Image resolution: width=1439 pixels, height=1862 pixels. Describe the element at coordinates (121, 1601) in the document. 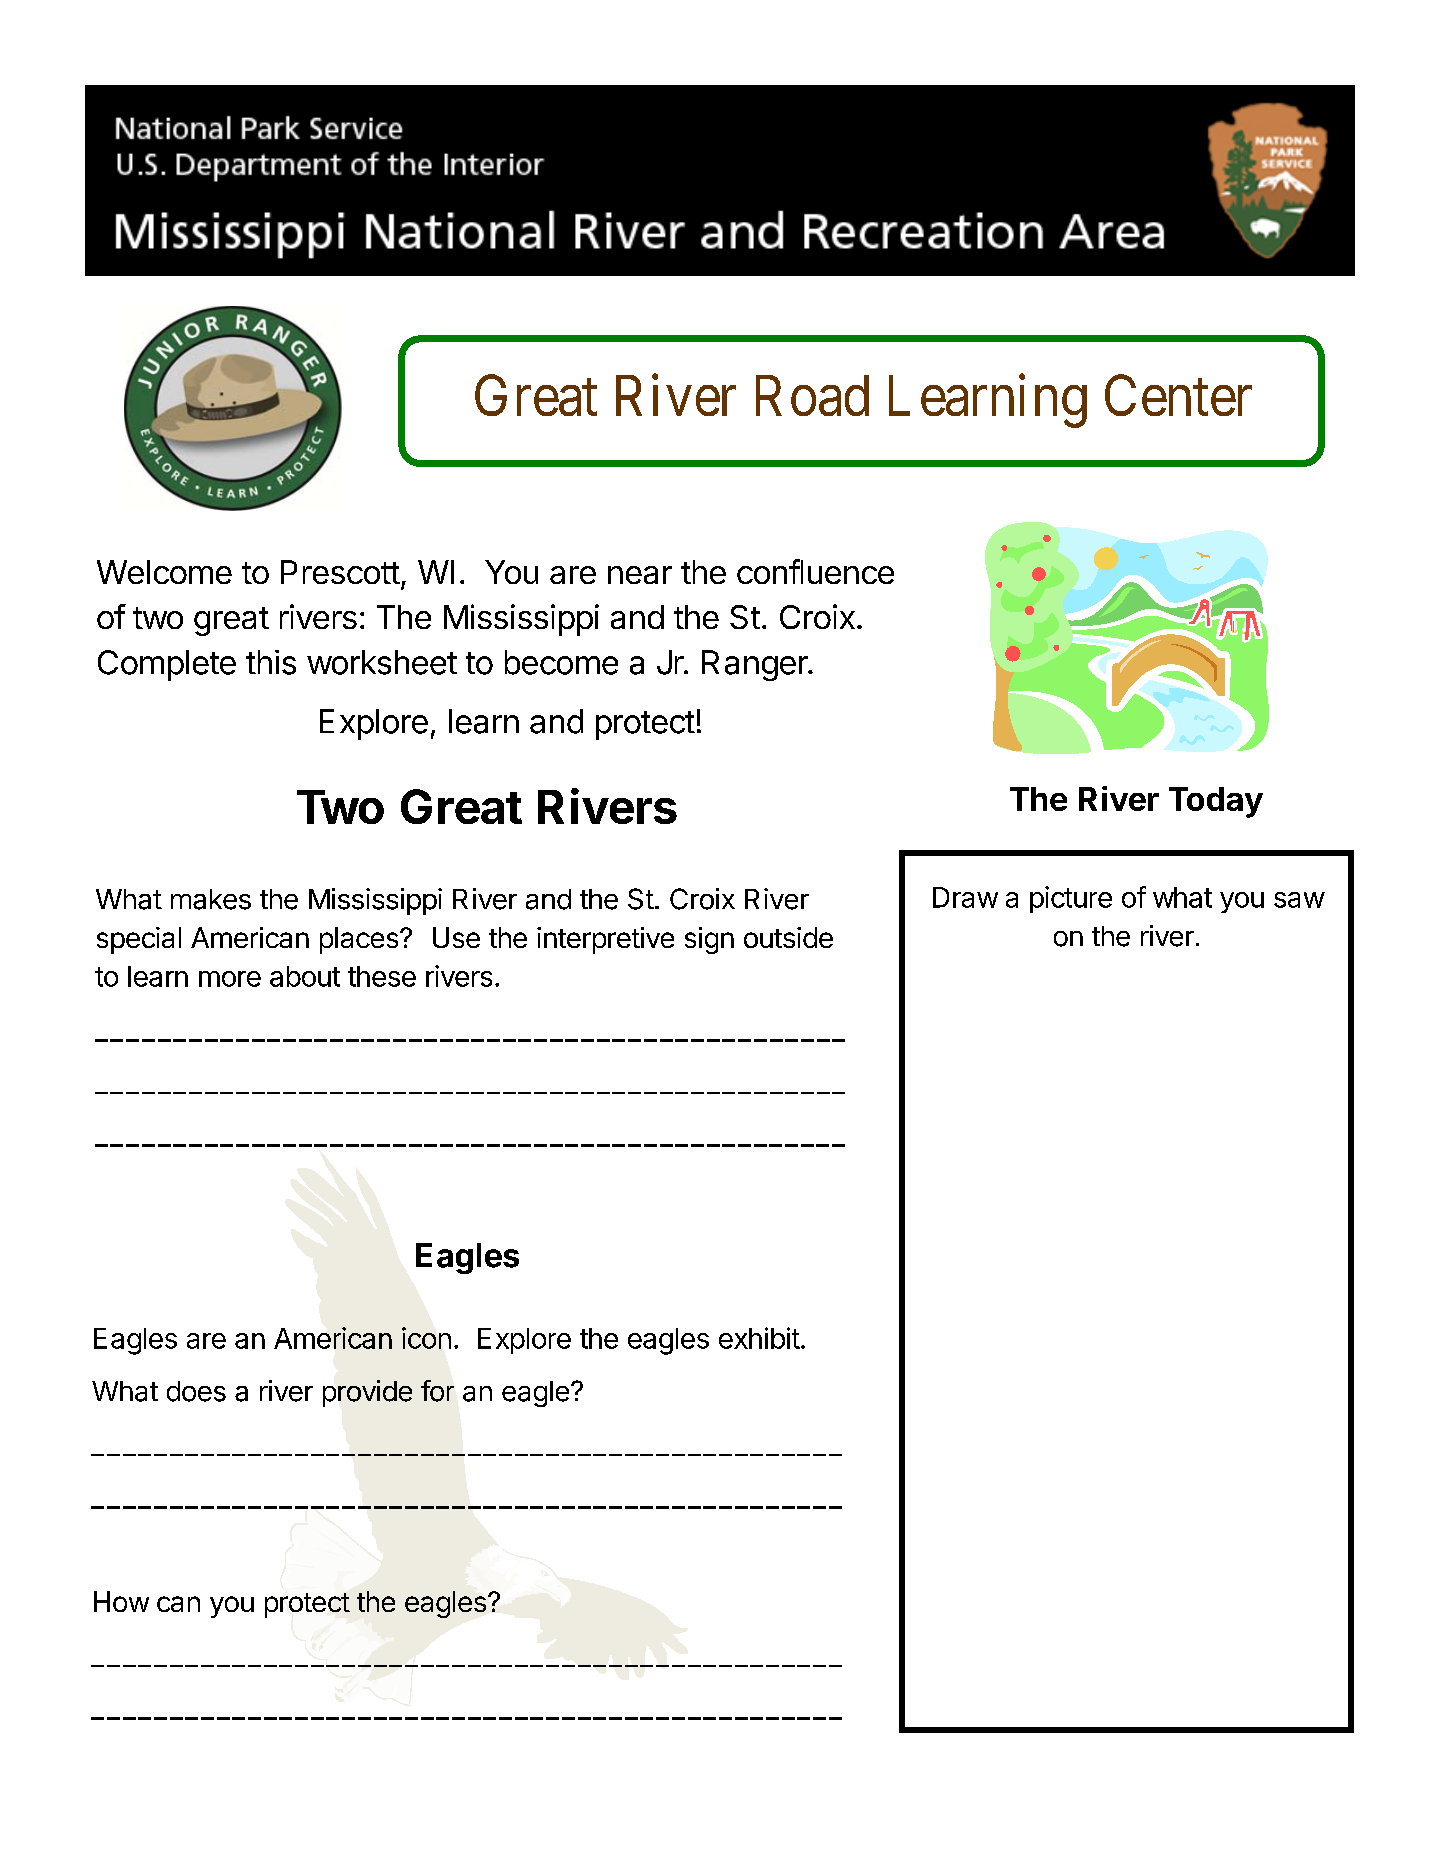

I see `How` at that location.
